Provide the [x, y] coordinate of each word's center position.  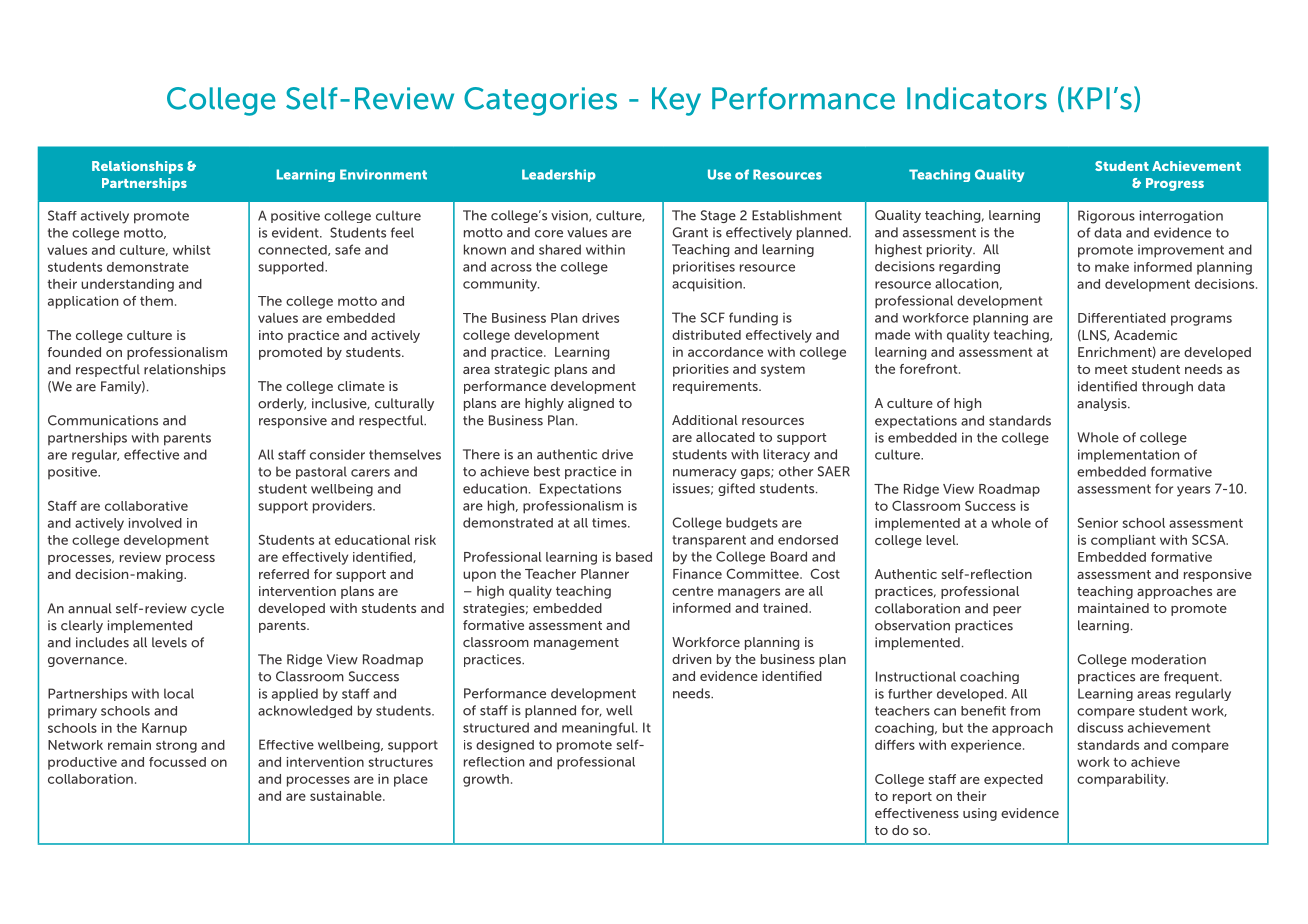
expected [1013, 780]
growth [486, 780]
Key [676, 101]
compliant [1123, 541]
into [271, 335]
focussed [177, 762]
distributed [706, 335]
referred [284, 574]
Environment [383, 174]
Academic [1145, 335]
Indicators [977, 98]
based [634, 557]
